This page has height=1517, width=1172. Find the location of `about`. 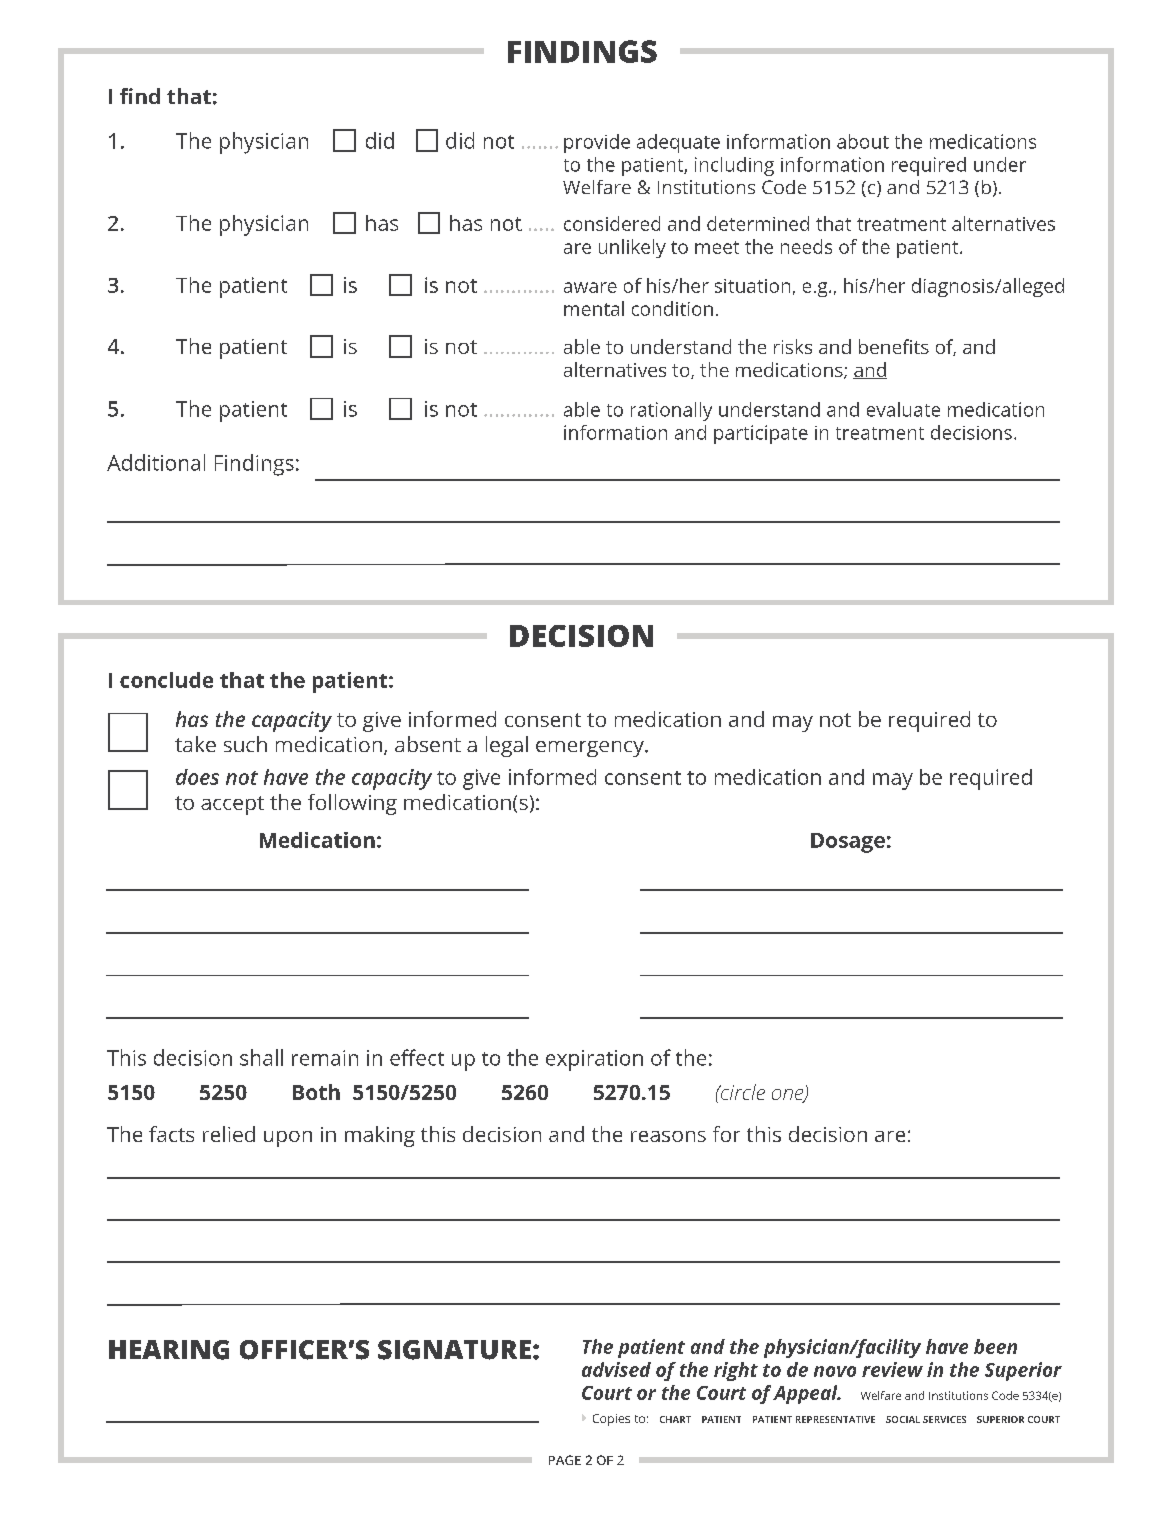

about is located at coordinates (863, 141).
